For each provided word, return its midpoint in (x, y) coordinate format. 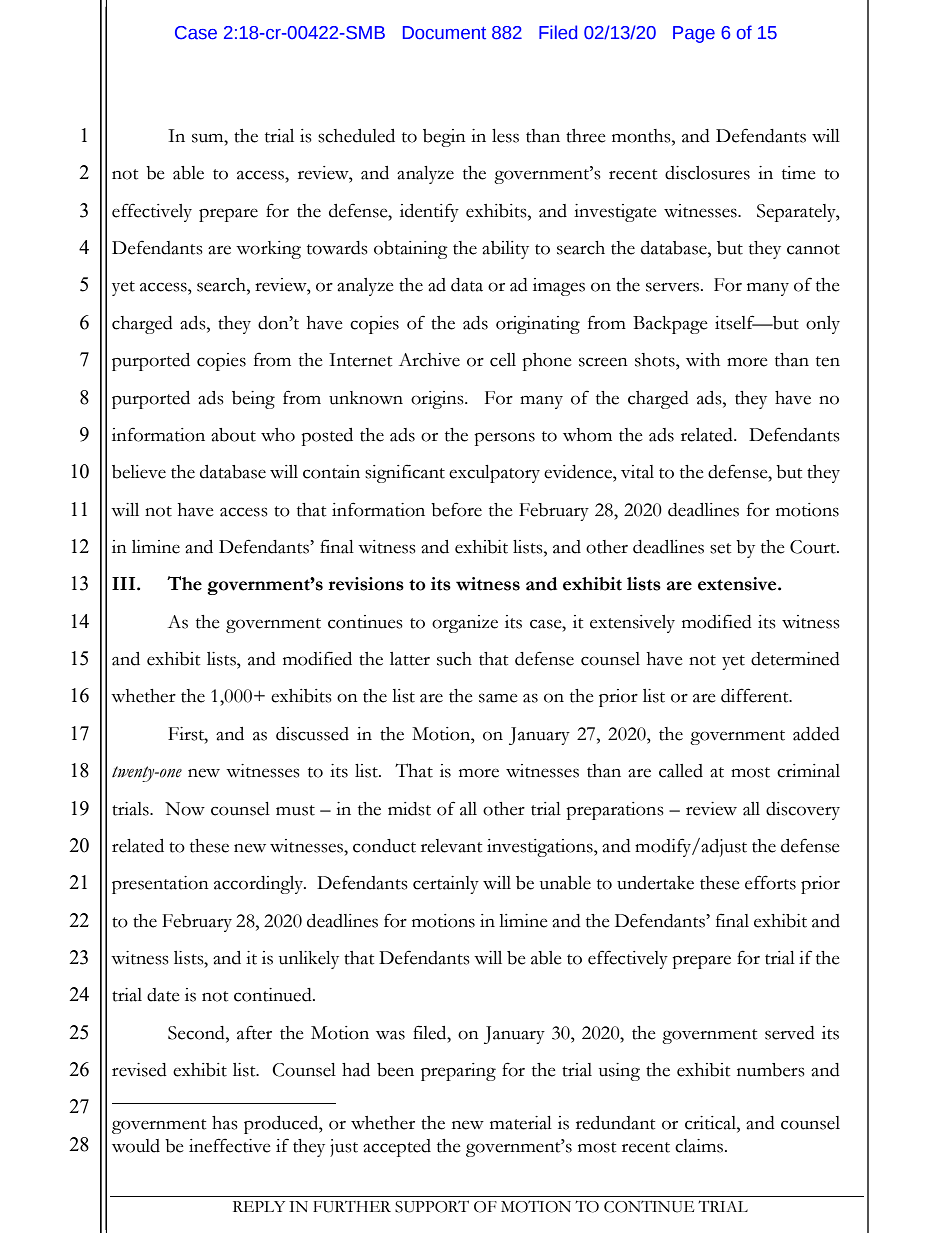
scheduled (356, 136)
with (703, 360)
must (295, 810)
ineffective (230, 1145)
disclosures (707, 173)
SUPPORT (432, 1206)
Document (444, 33)
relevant (451, 846)
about (233, 435)
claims (700, 1146)
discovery (803, 811)
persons (504, 439)
